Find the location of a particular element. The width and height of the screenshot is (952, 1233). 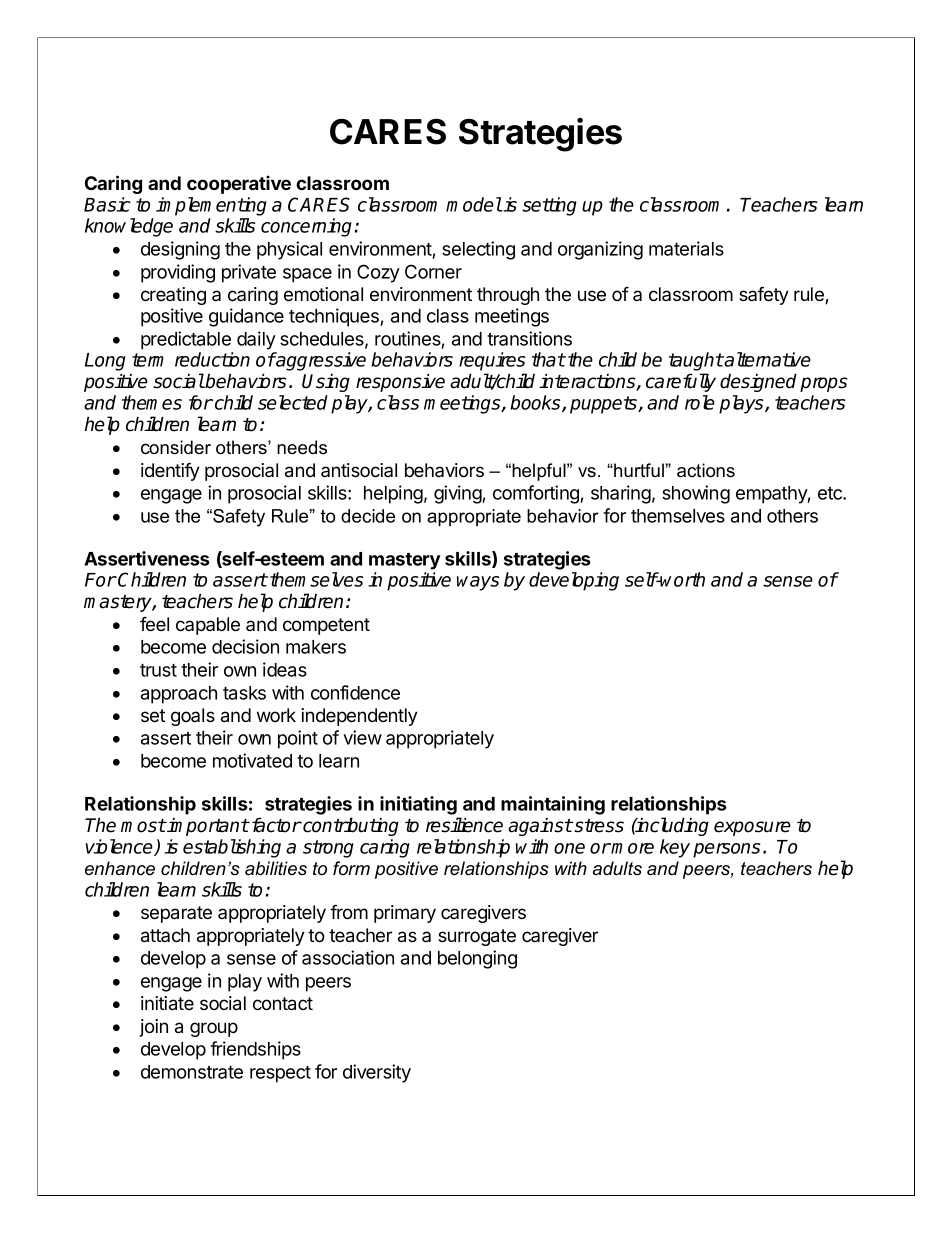

materials is located at coordinates (686, 248).
